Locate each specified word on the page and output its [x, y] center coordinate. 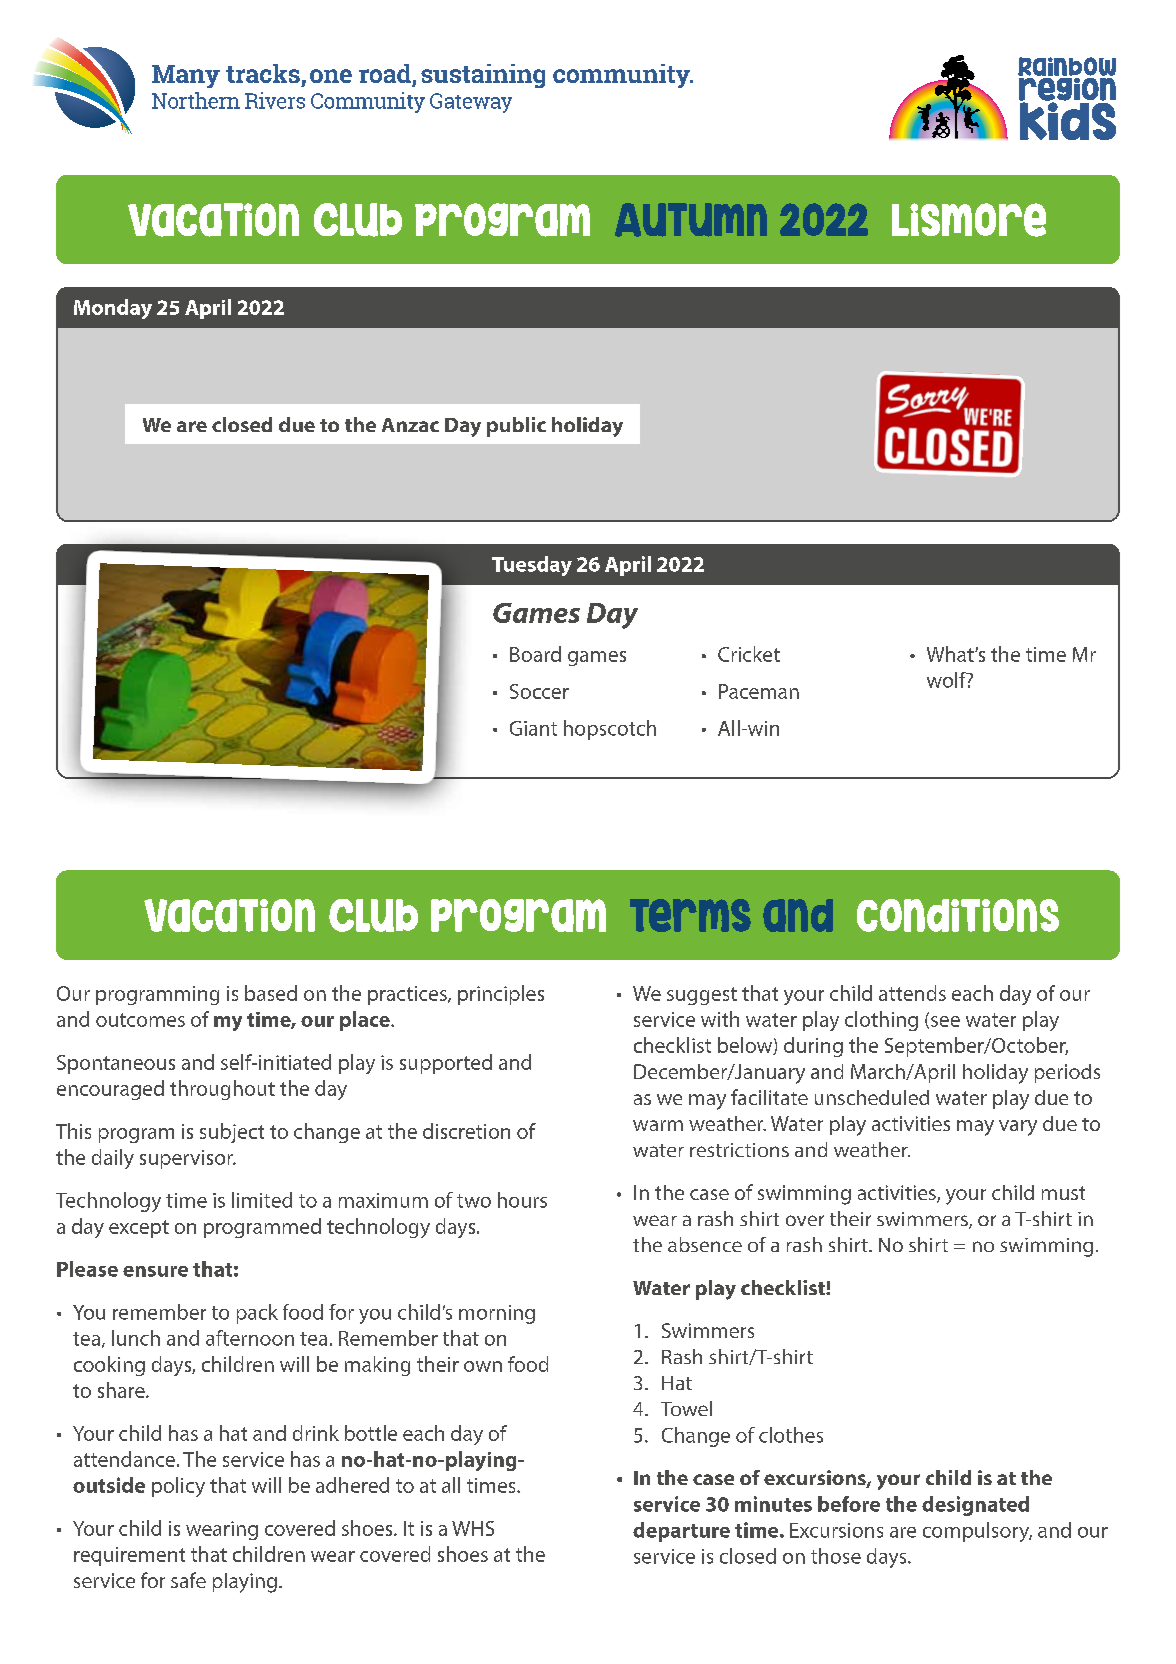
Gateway [471, 103]
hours [522, 1200]
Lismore [969, 220]
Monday [113, 309]
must [1063, 1193]
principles [501, 995]
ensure [155, 1271]
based [271, 993]
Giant [533, 728]
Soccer [539, 691]
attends [912, 993]
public [516, 427]
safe [188, 1580]
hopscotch [610, 730]
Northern [196, 100]
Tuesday [532, 566]
